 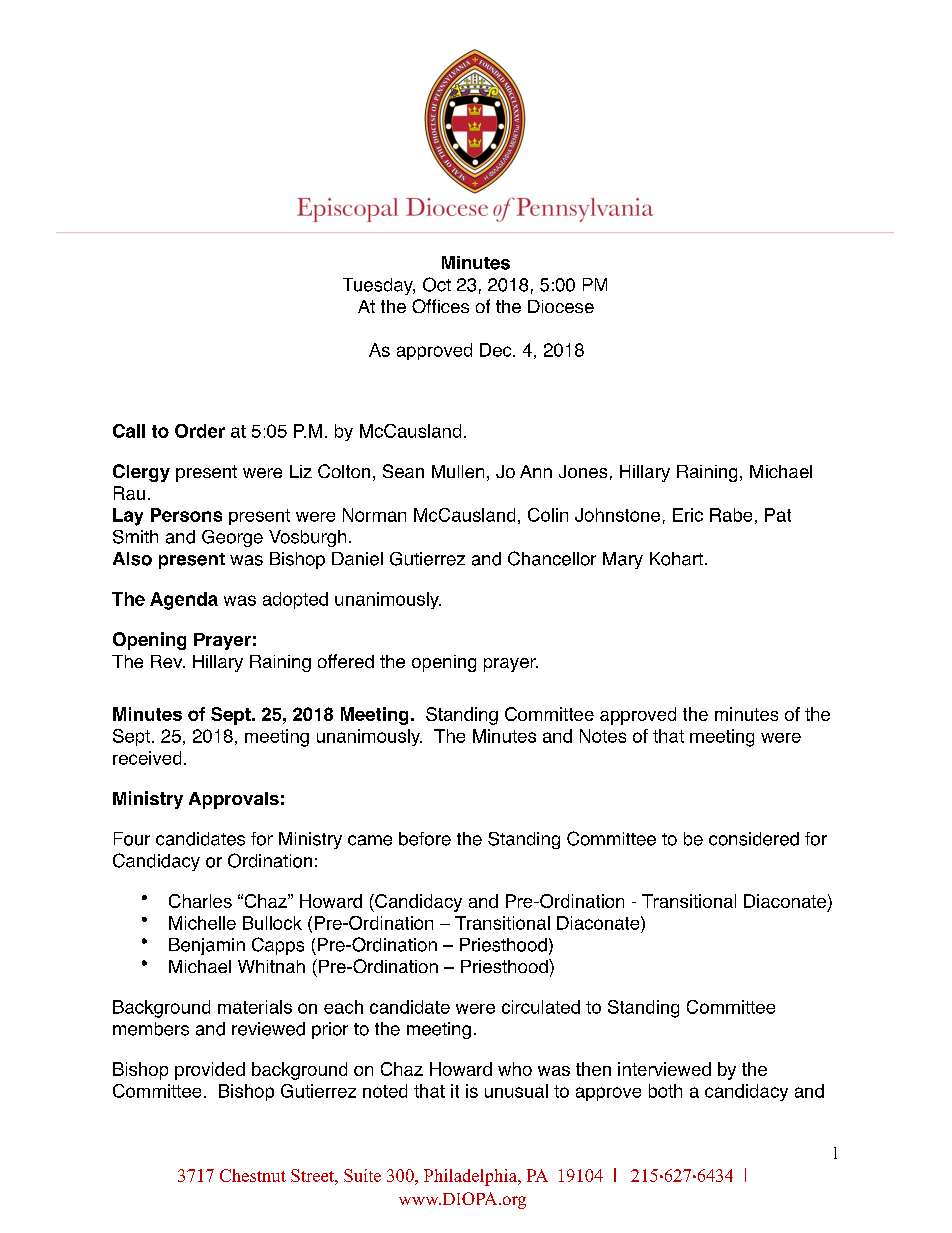 I want to click on interviewed, so click(x=664, y=1069).
